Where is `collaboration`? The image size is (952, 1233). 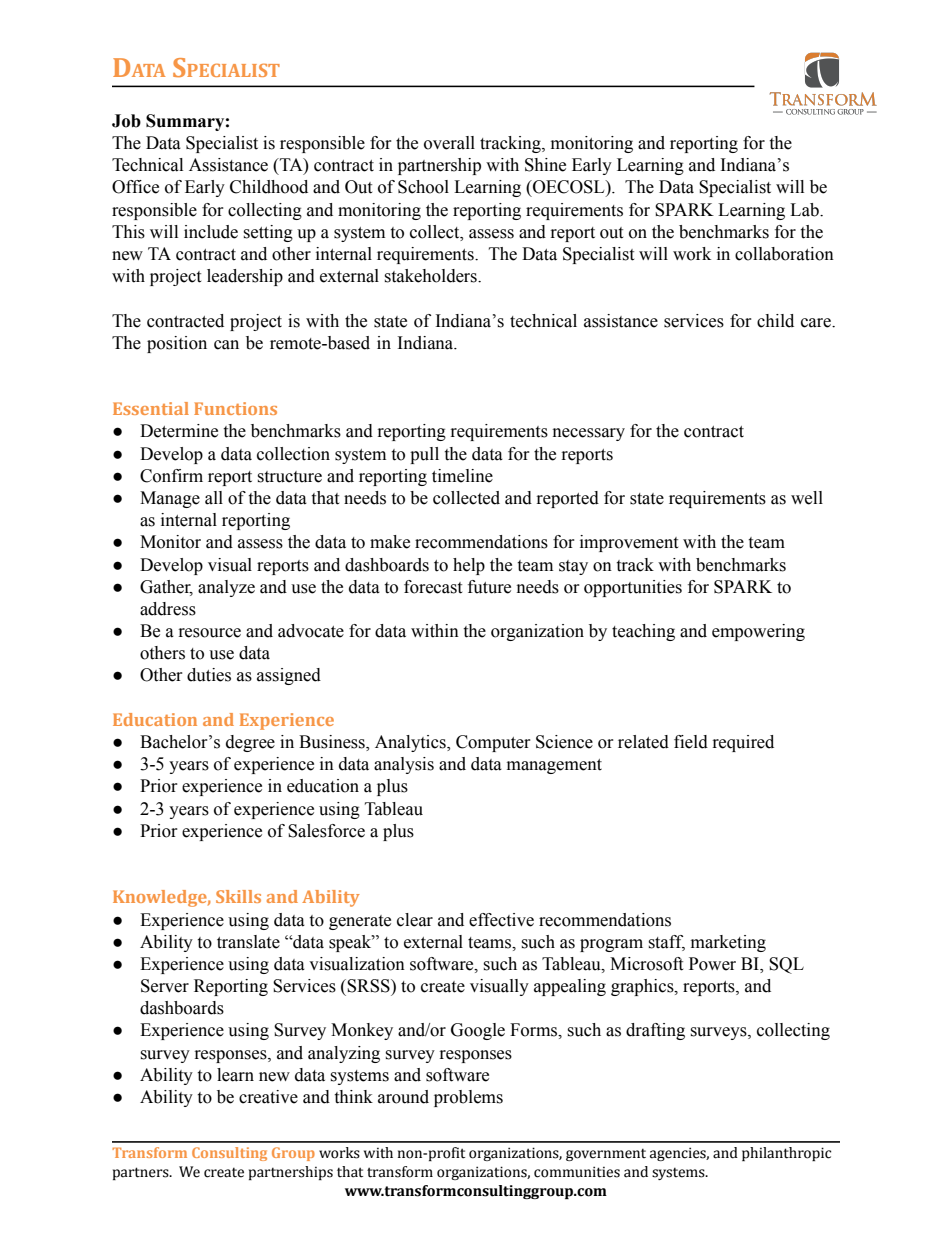 collaboration is located at coordinates (784, 254).
